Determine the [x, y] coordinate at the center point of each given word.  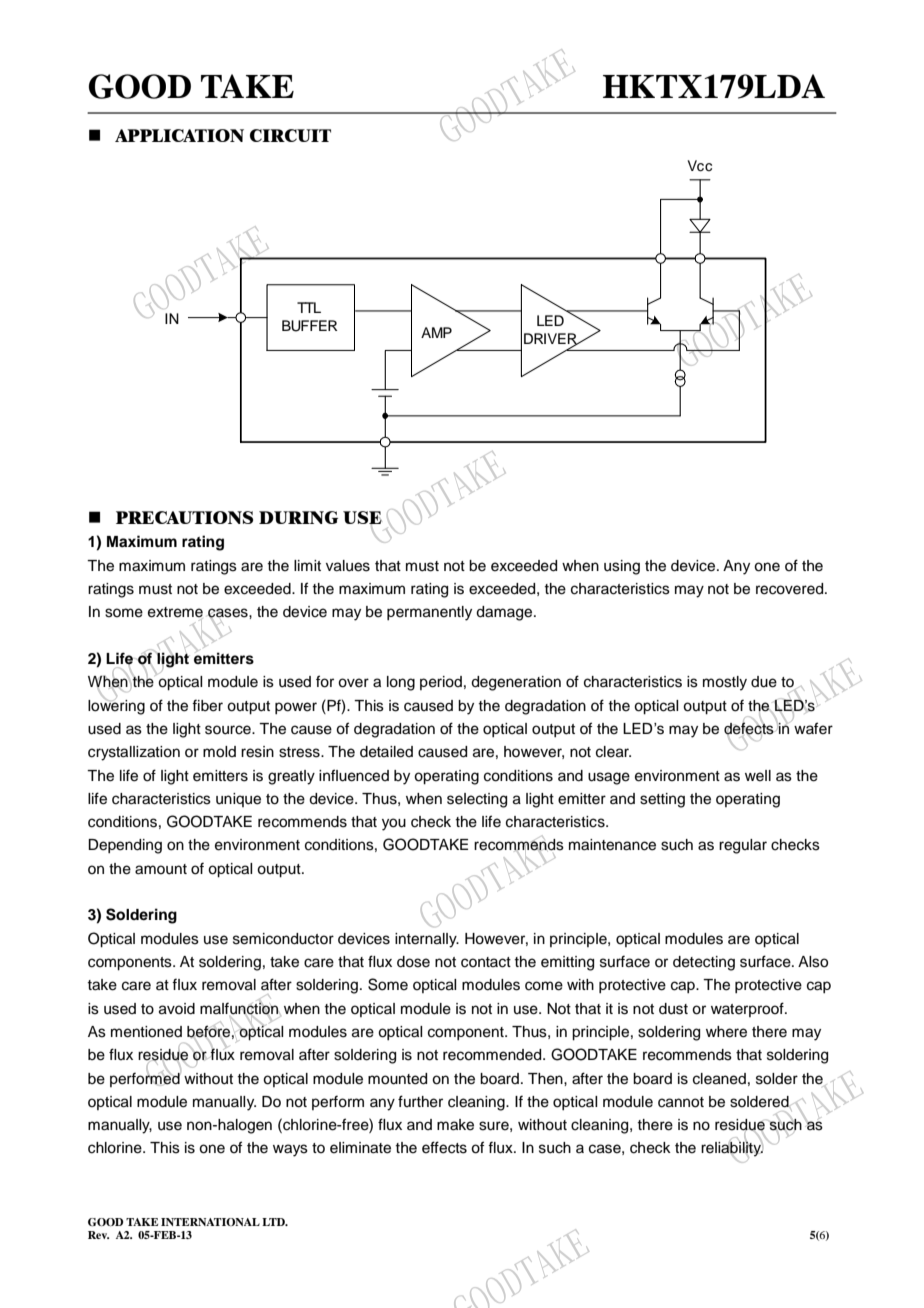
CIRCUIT [290, 135]
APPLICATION [179, 135]
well [758, 776]
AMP [436, 332]
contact [486, 962]
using [622, 567]
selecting [477, 800]
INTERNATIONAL [210, 1222]
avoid [177, 1009]
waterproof [748, 1009]
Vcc [699, 166]
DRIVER [551, 339]
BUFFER [310, 326]
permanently [429, 613]
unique [238, 800]
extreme [175, 613]
